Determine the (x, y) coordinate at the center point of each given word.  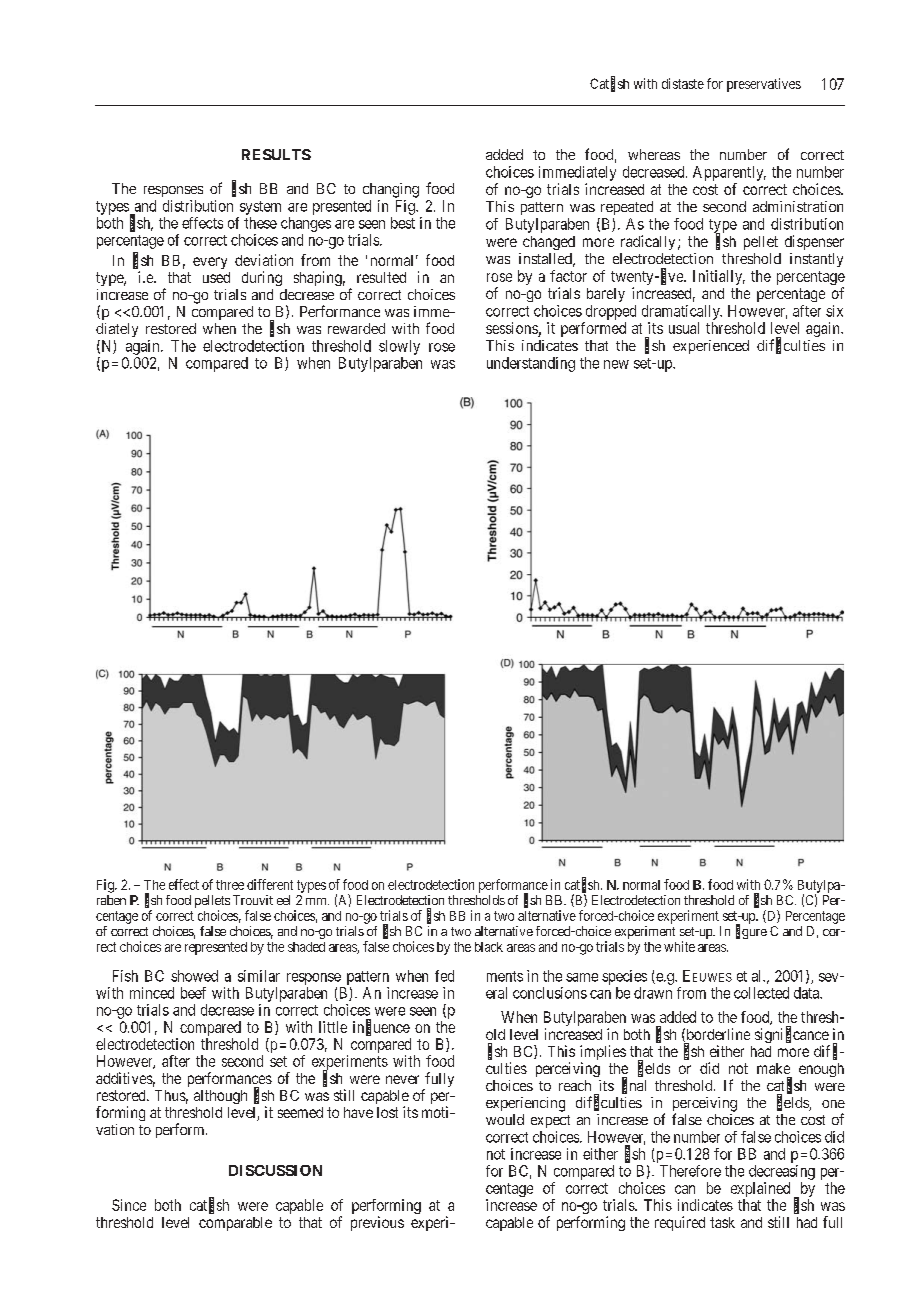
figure (751, 931)
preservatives (764, 85)
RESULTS (276, 154)
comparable (235, 1224)
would (505, 1119)
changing (391, 190)
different (270, 884)
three (230, 885)
